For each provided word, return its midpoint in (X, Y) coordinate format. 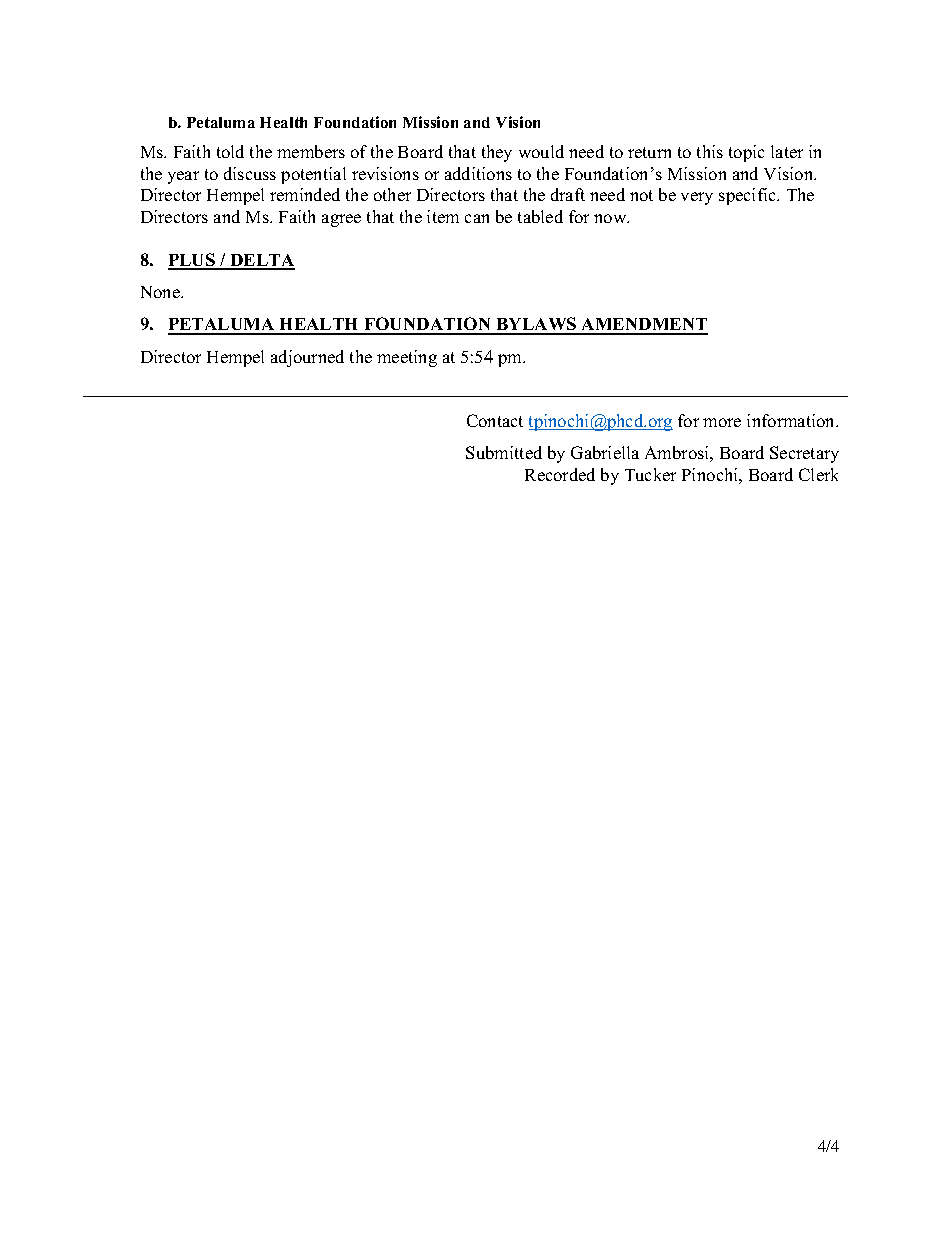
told (230, 151)
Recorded (560, 474)
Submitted (504, 452)
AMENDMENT (644, 326)
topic (746, 153)
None (161, 292)
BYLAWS (536, 325)
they (497, 153)
